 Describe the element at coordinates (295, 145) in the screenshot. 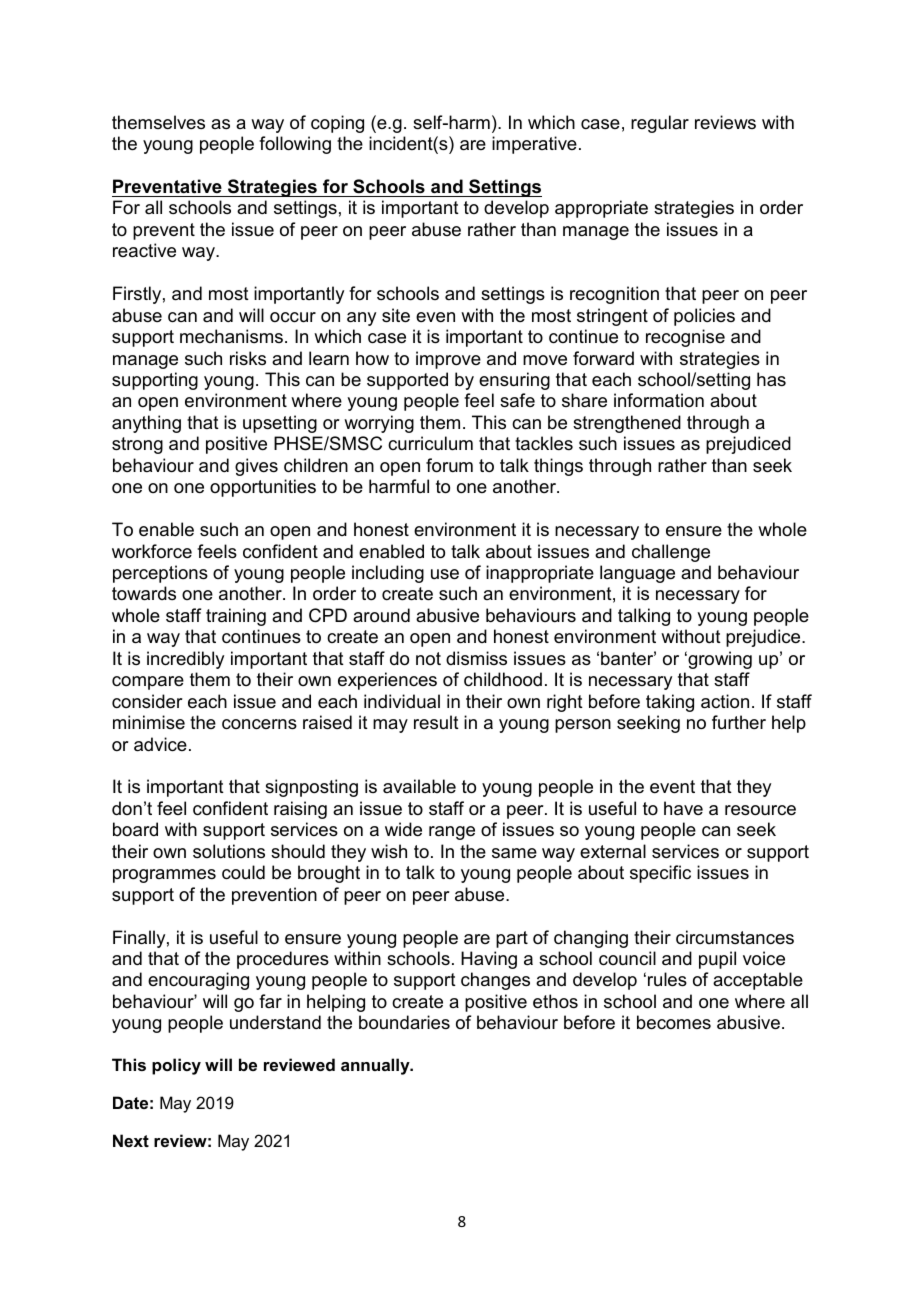

I see `following` at that location.
